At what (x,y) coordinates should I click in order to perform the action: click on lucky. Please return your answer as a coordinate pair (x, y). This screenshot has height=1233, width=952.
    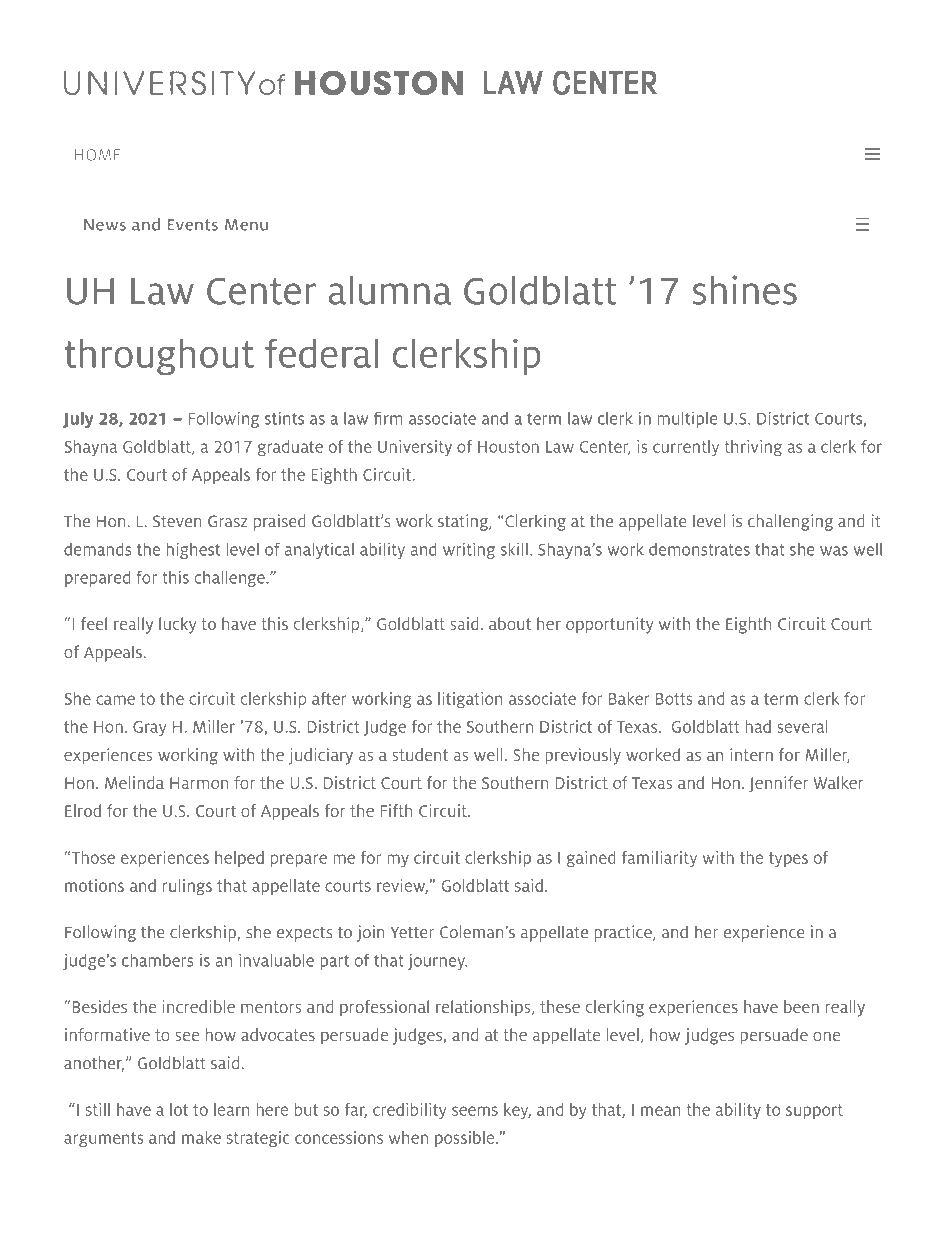
    Looking at the image, I should click on (178, 625).
